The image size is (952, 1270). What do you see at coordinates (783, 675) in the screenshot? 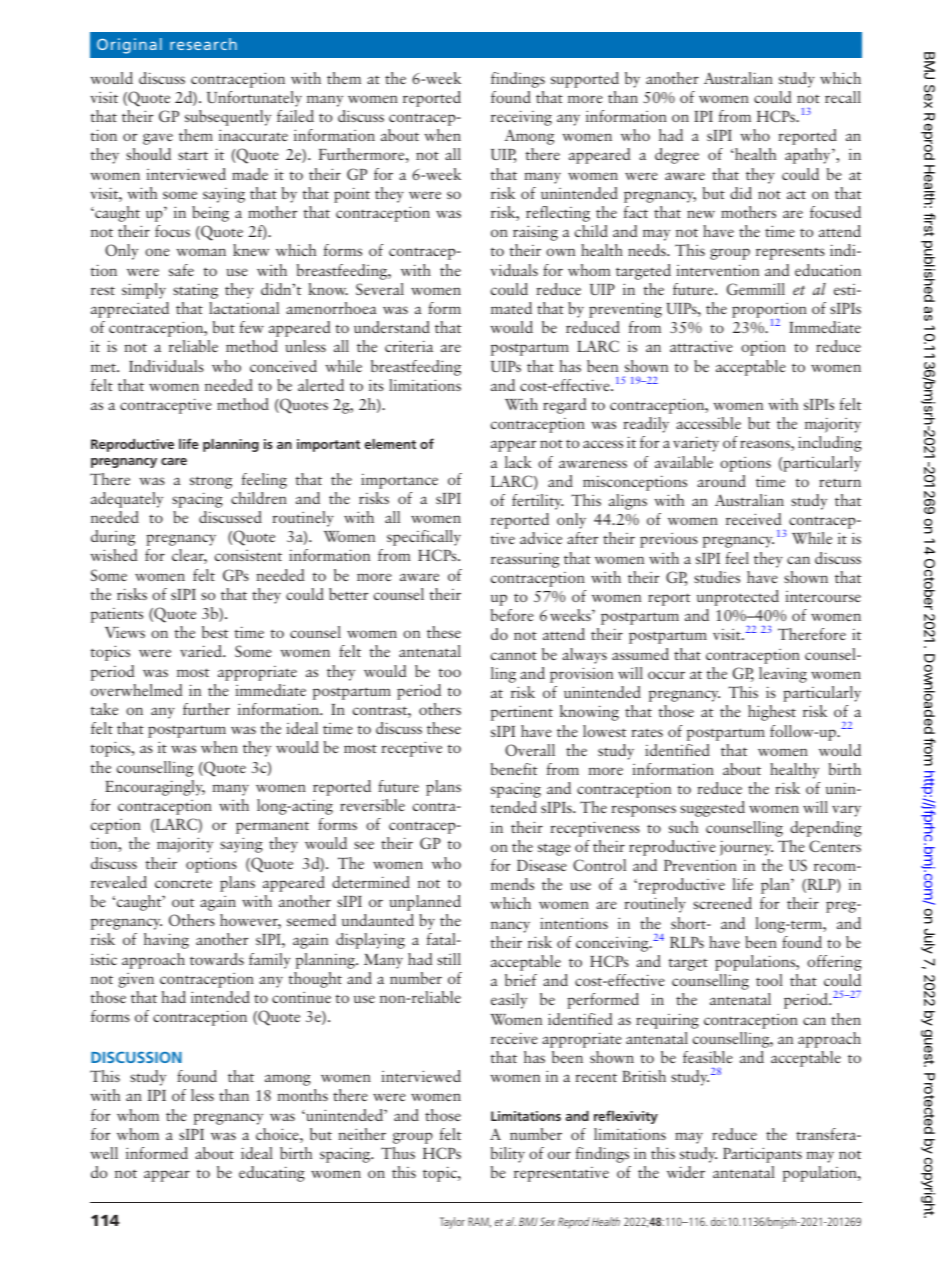
I see `leaving` at bounding box center [783, 675].
